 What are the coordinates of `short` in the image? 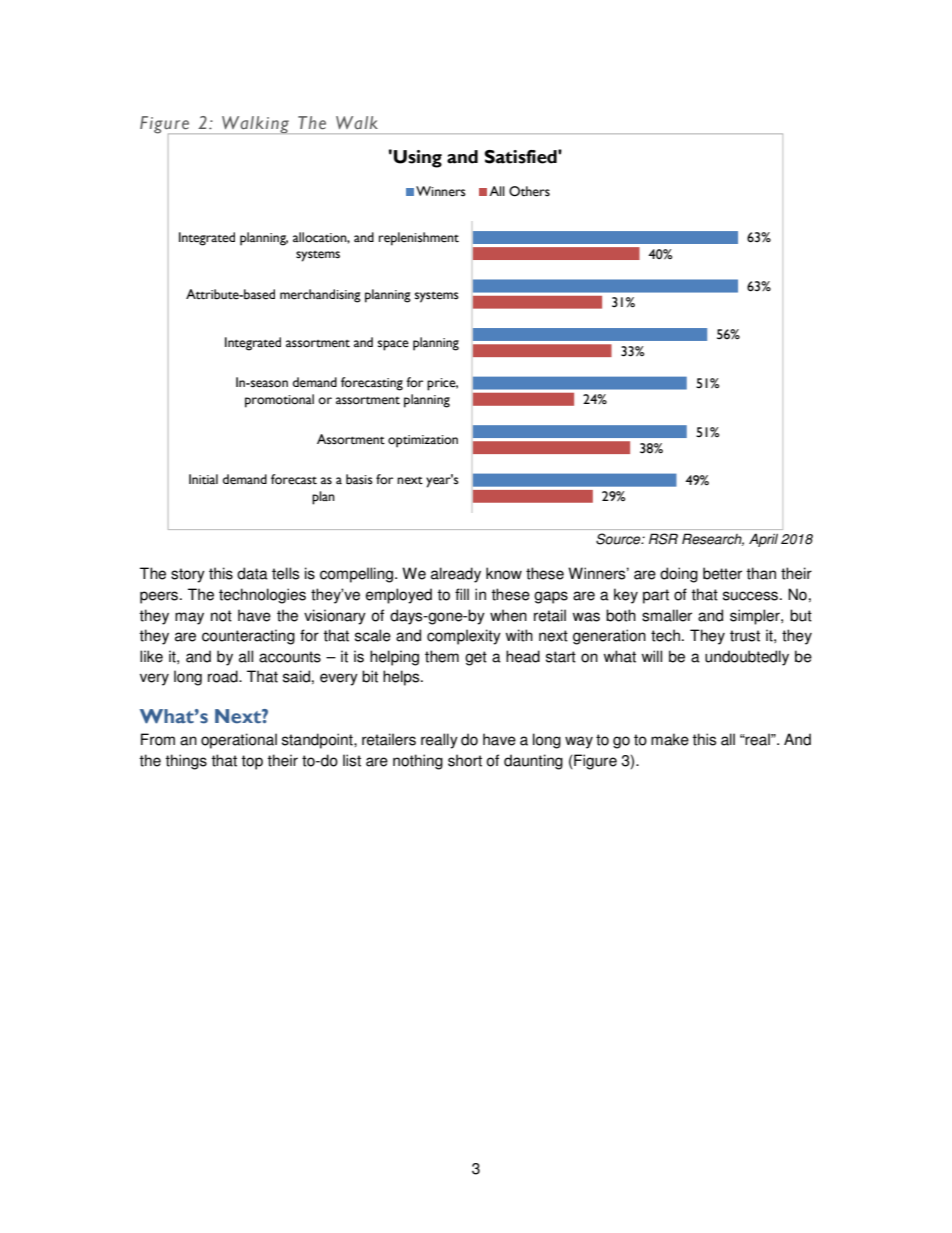 It's located at (465, 760).
